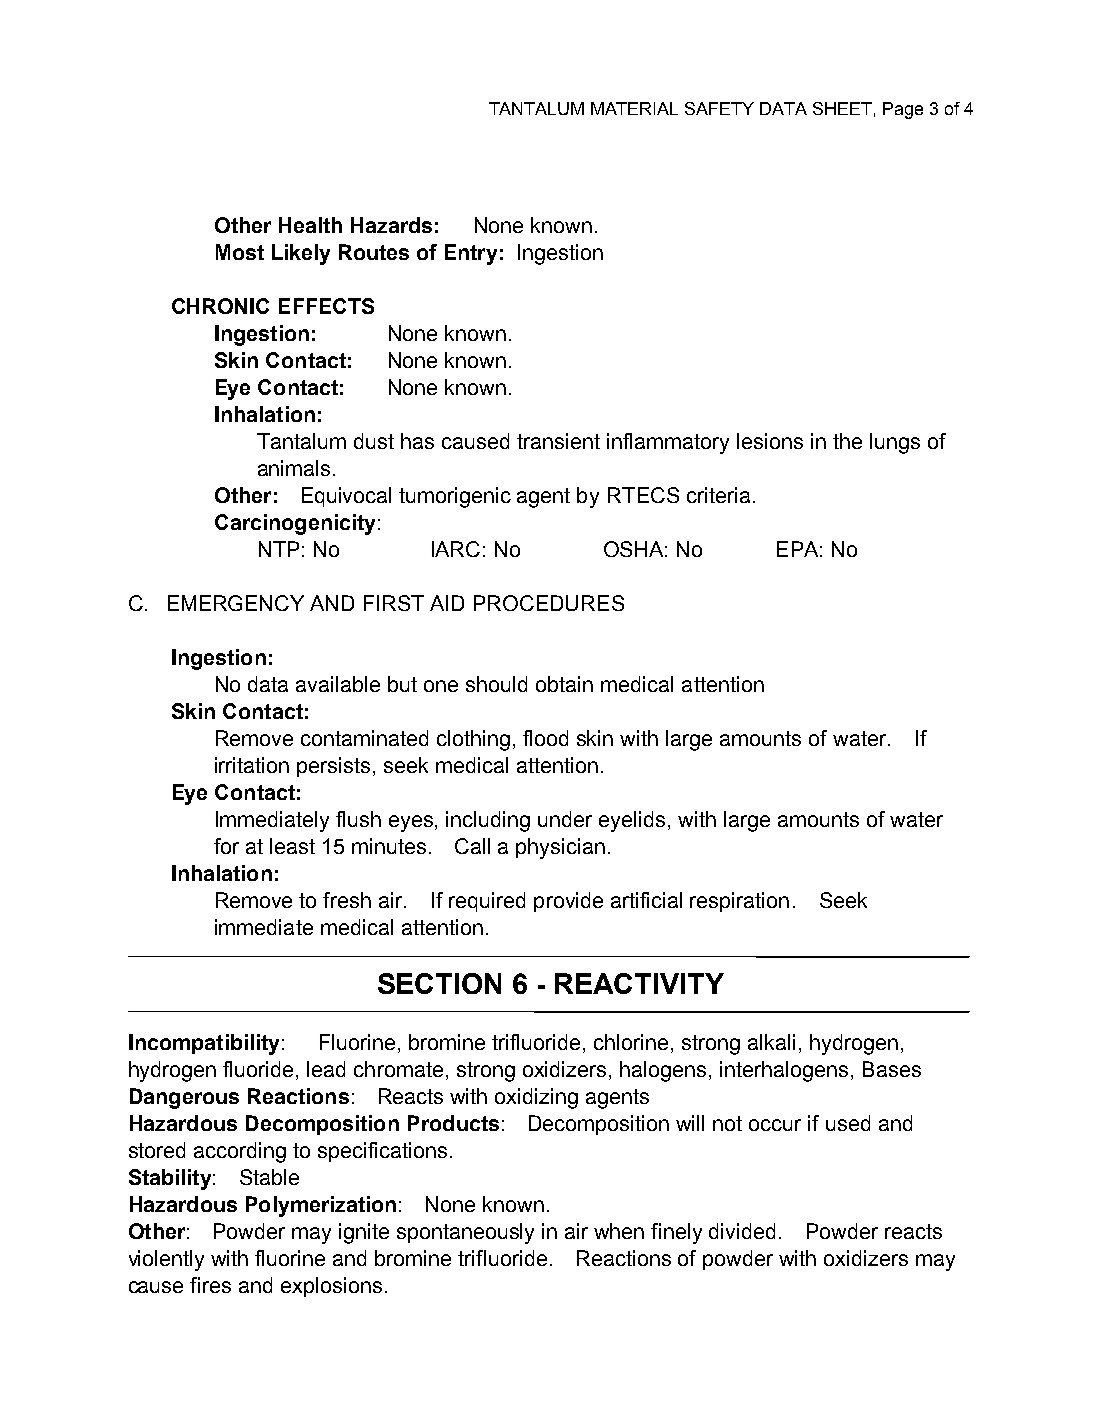 This image has height=1425, width=1101. What do you see at coordinates (496, 684) in the image?
I see `should` at bounding box center [496, 684].
